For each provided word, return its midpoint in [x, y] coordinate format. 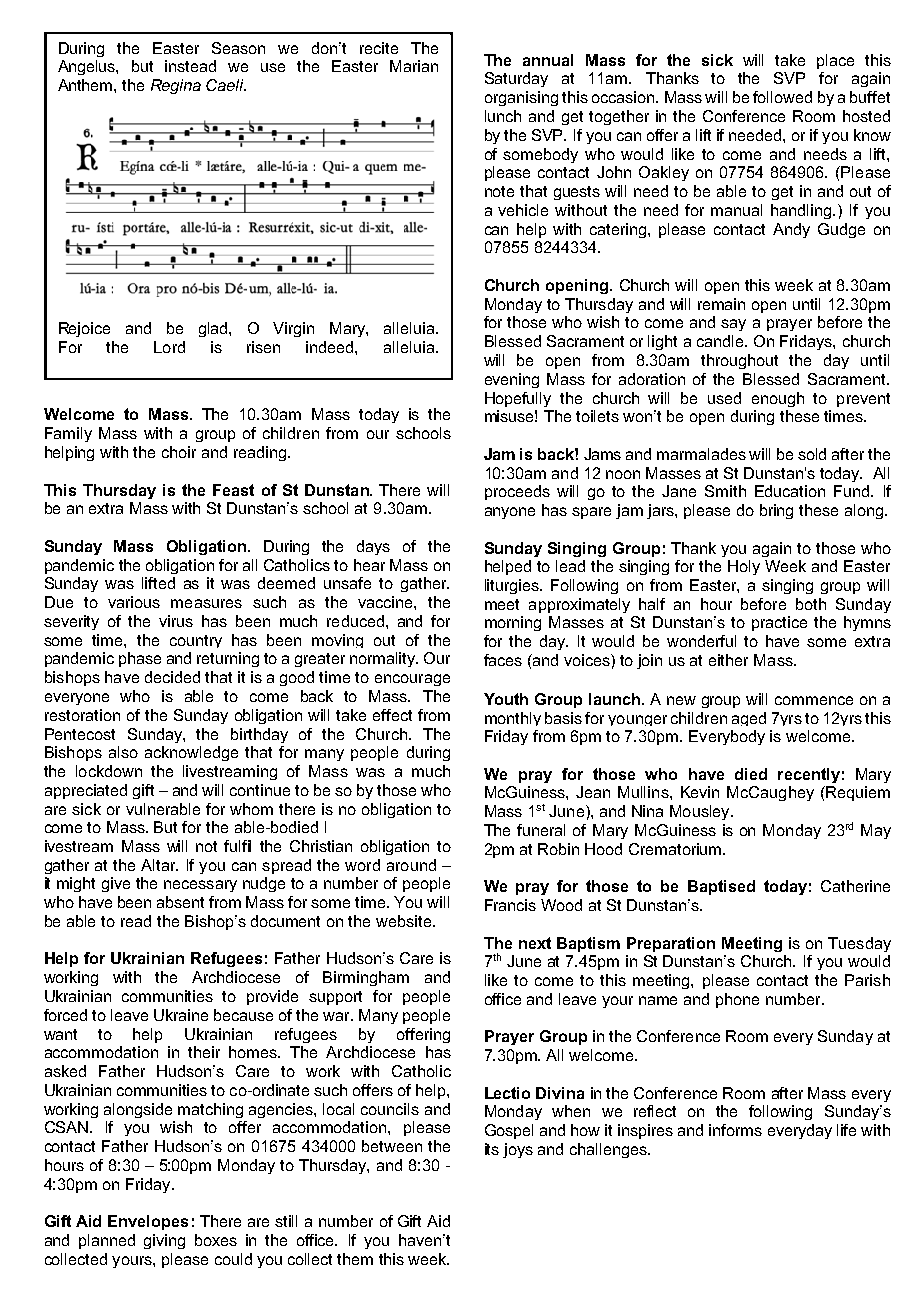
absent [180, 902]
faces [503, 660]
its [492, 1149]
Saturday [516, 79]
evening [512, 380]
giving [164, 1241]
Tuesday [859, 944]
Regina [176, 86]
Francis [510, 905]
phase [140, 659]
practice [779, 623]
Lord [169, 347]
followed [782, 97]
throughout [739, 361]
